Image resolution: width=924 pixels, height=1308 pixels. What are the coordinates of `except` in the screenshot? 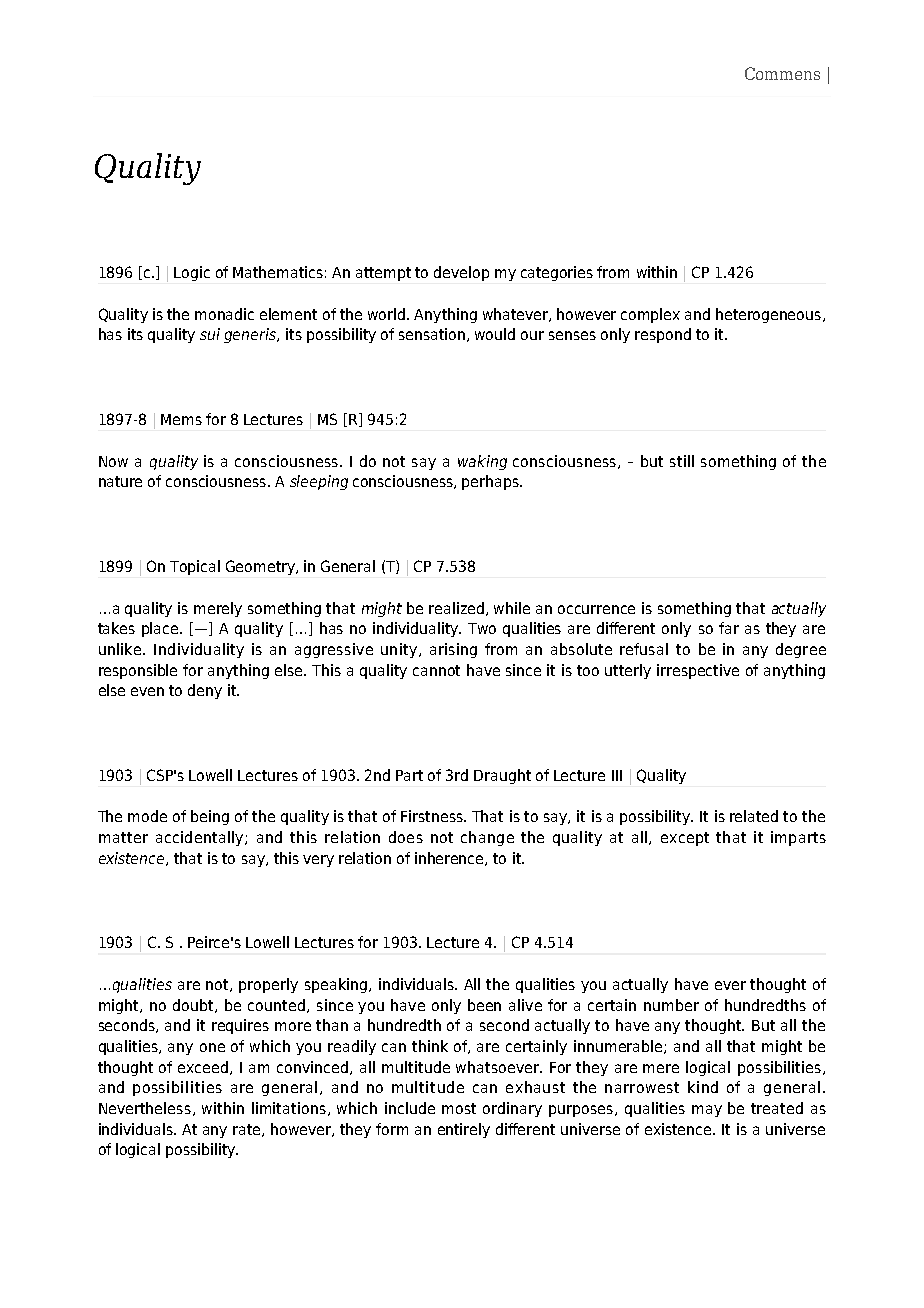 It's located at (685, 839).
